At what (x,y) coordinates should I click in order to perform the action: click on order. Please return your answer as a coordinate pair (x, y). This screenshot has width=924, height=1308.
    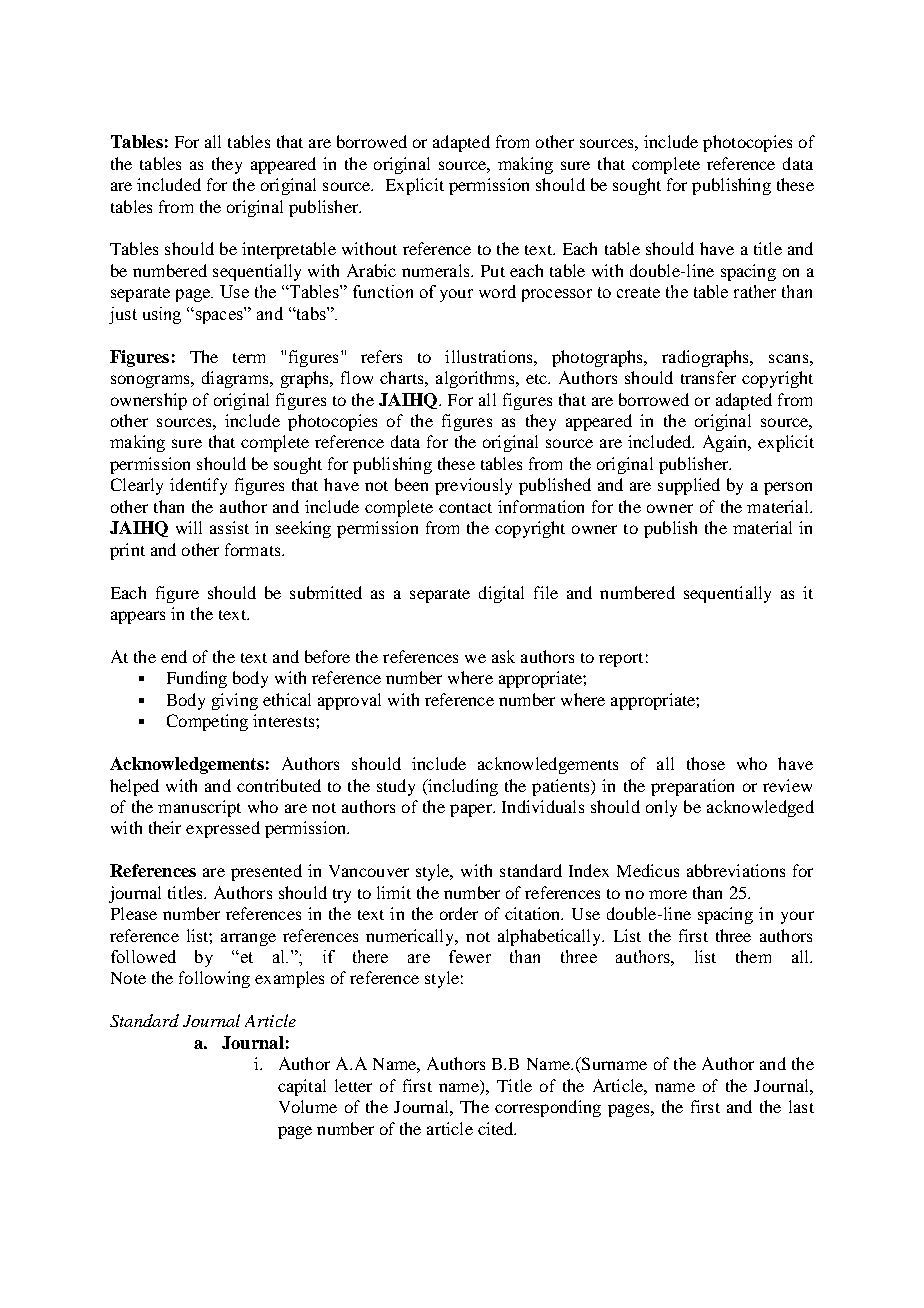
    Looking at the image, I should click on (459, 913).
